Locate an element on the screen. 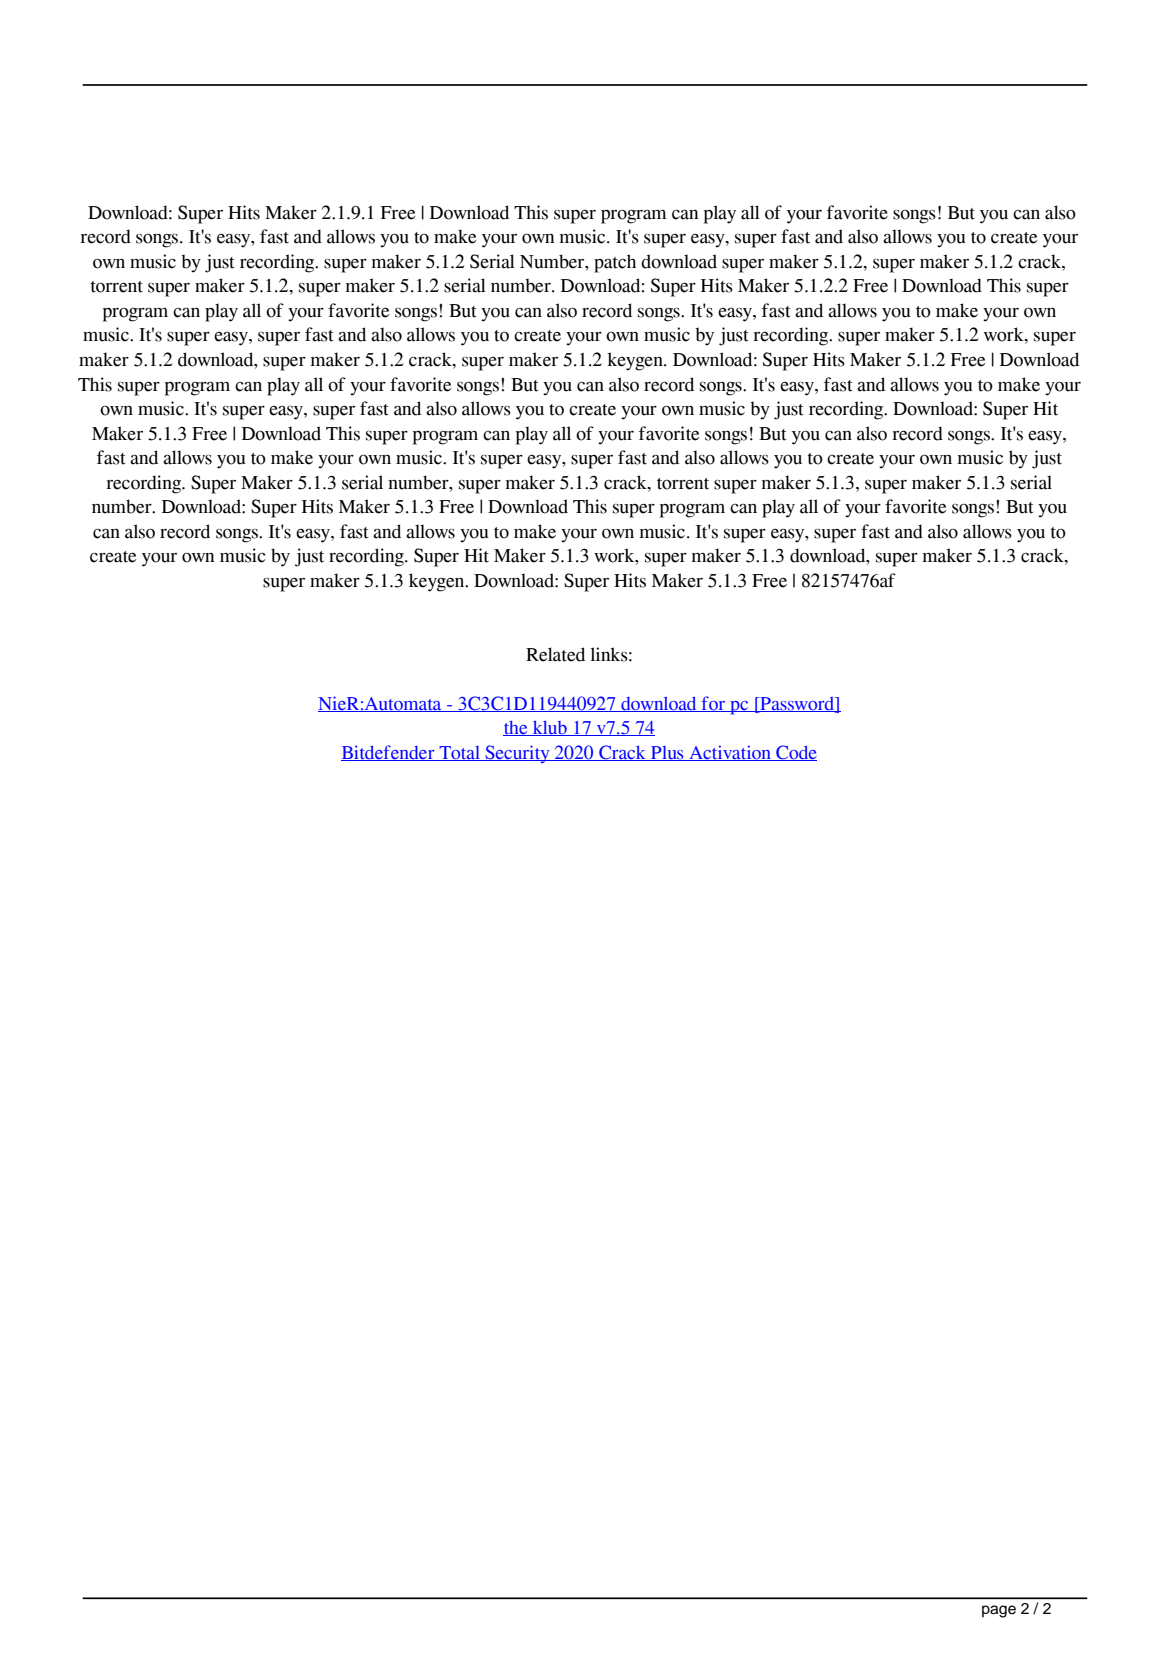 This screenshot has height=1654, width=1170. for is located at coordinates (713, 704).
